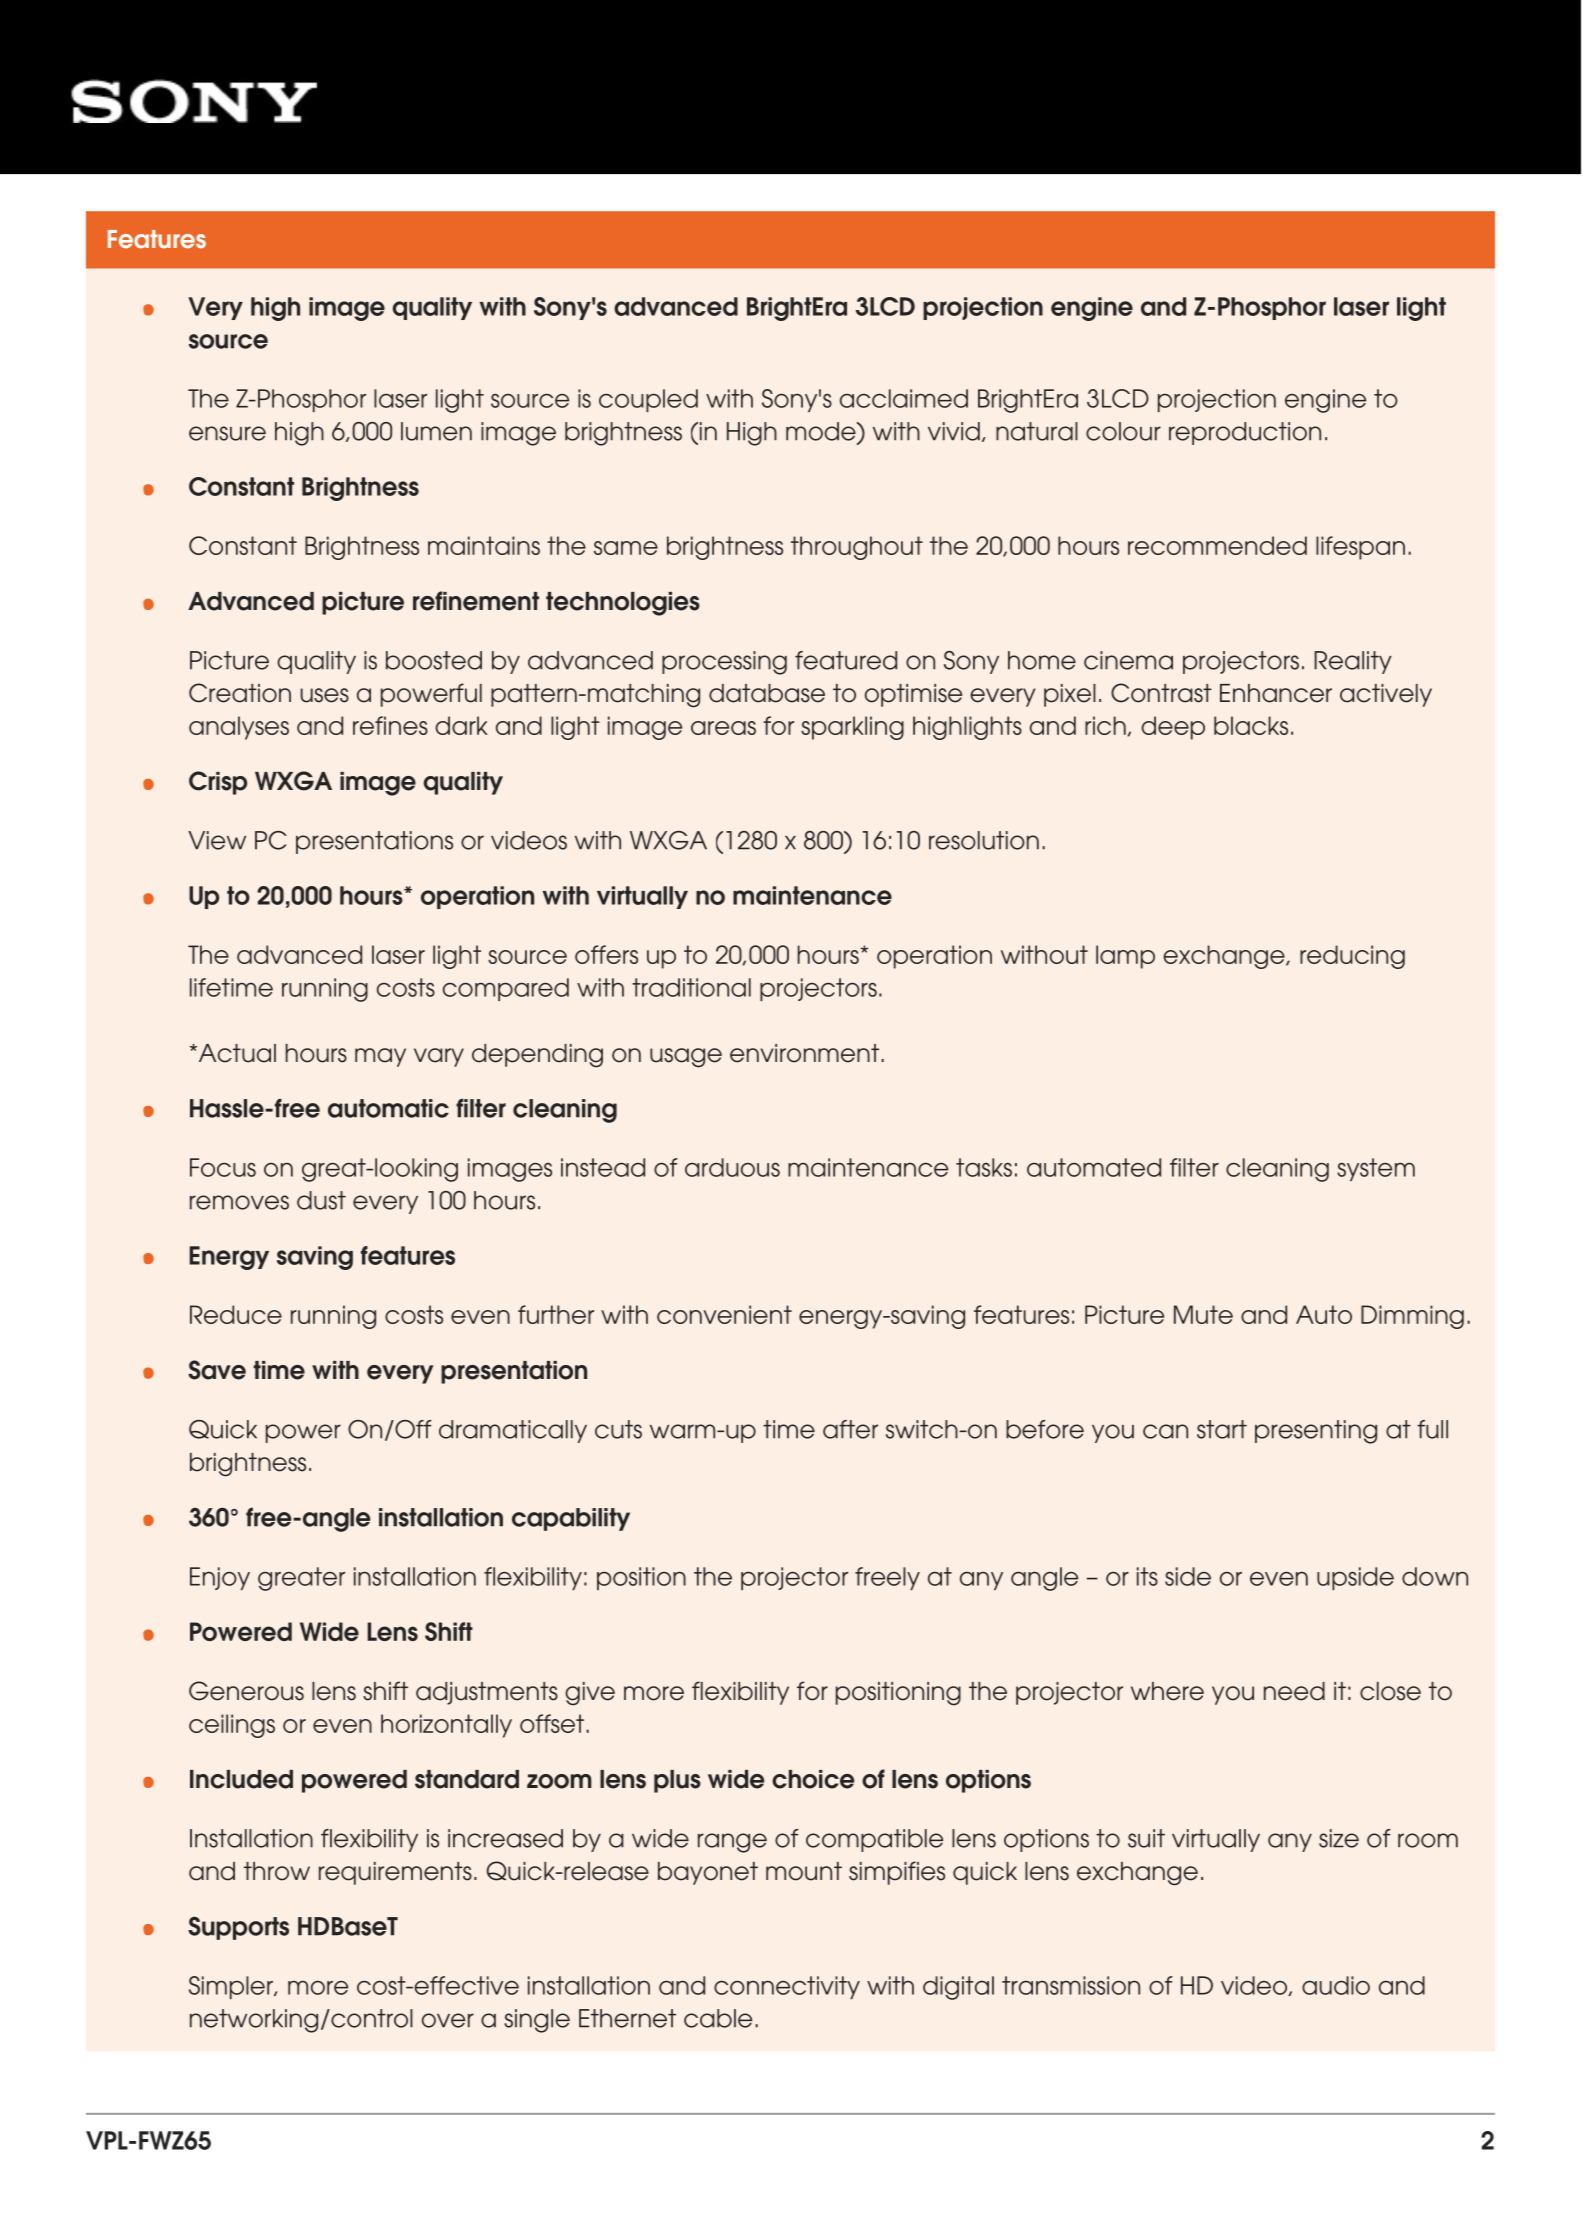  I want to click on over, so click(448, 2020).
